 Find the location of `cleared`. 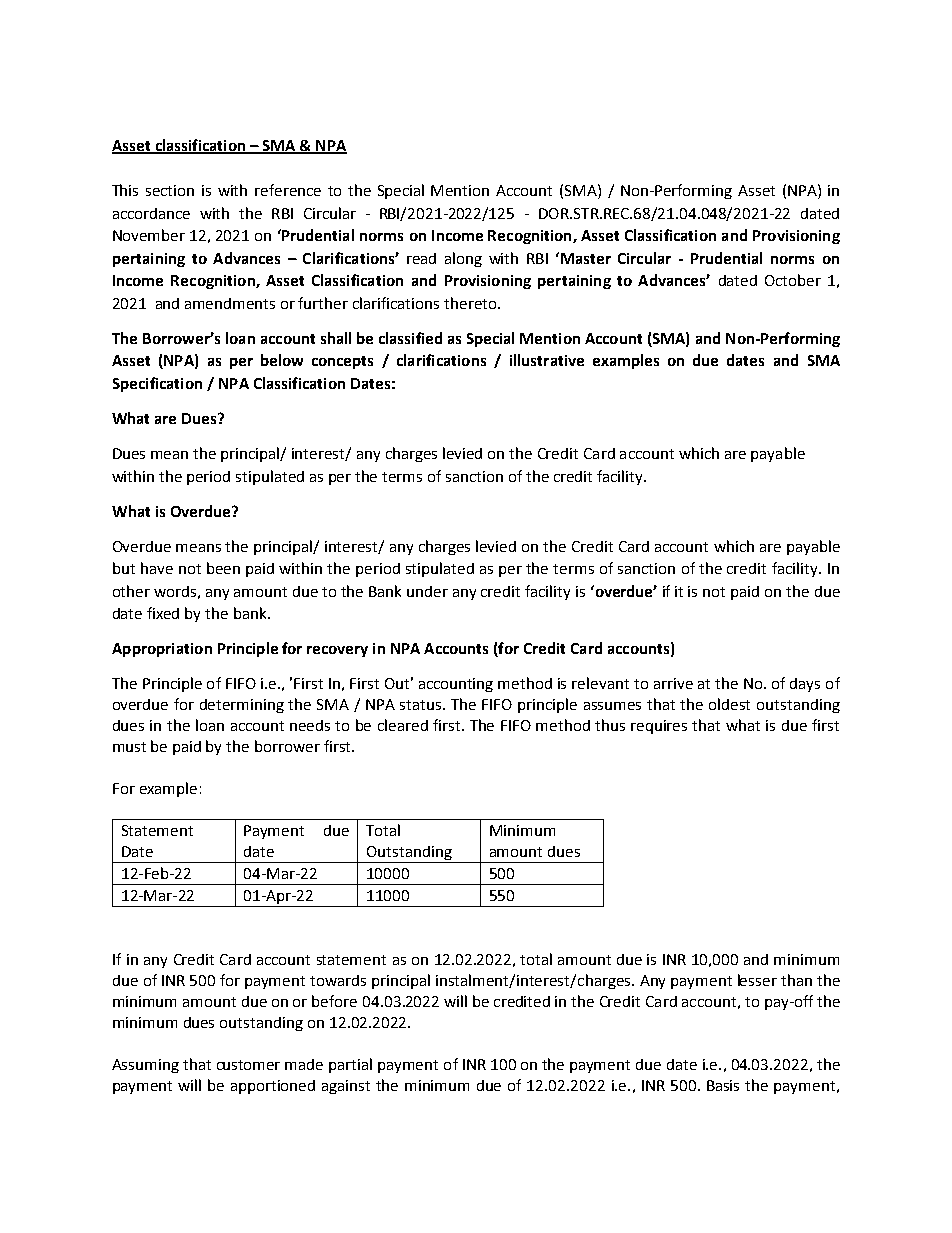

cleared is located at coordinates (403, 725).
